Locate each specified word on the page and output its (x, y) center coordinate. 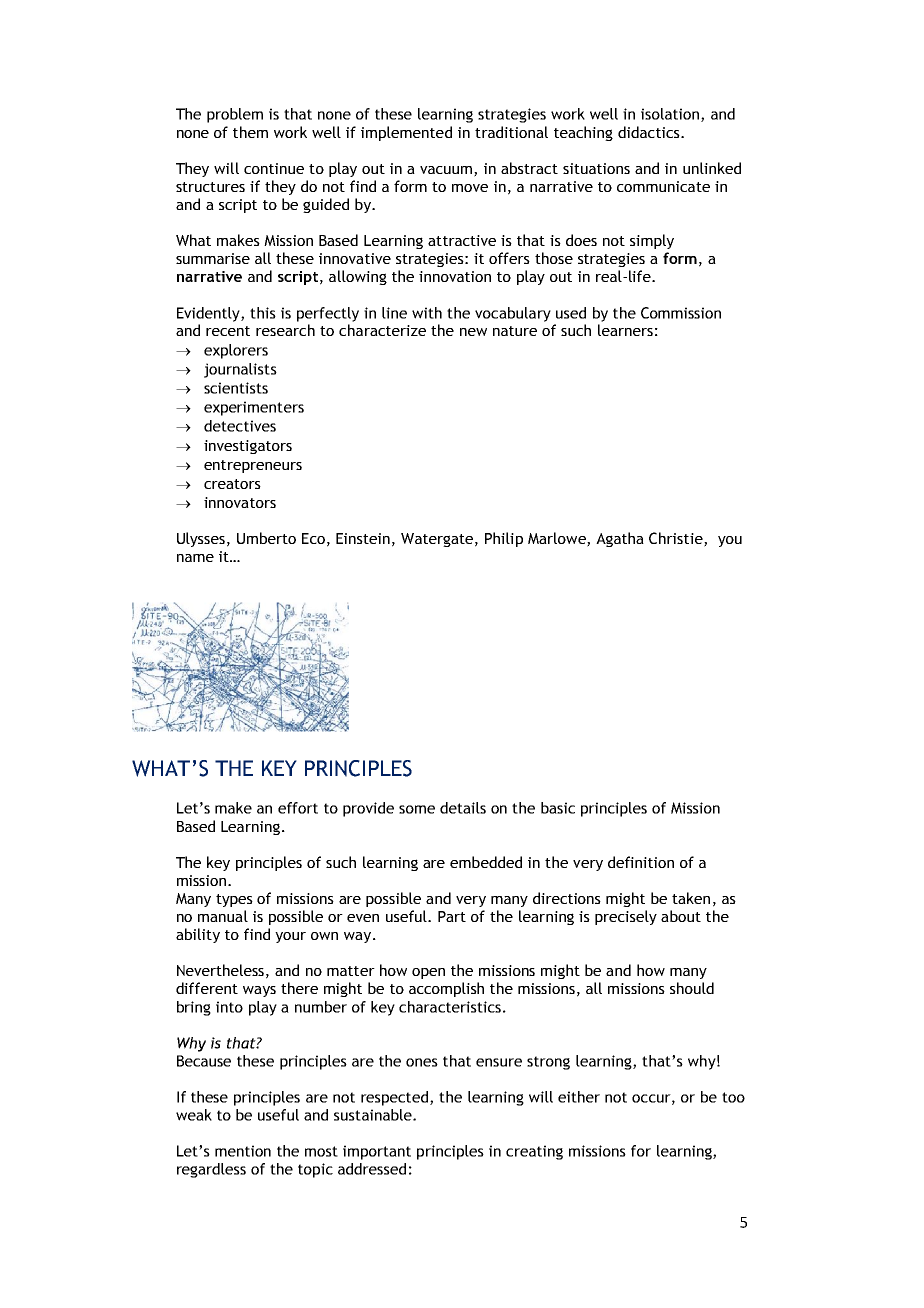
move (470, 188)
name (195, 558)
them (250, 132)
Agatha (620, 539)
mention (243, 1151)
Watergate (437, 540)
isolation (671, 115)
